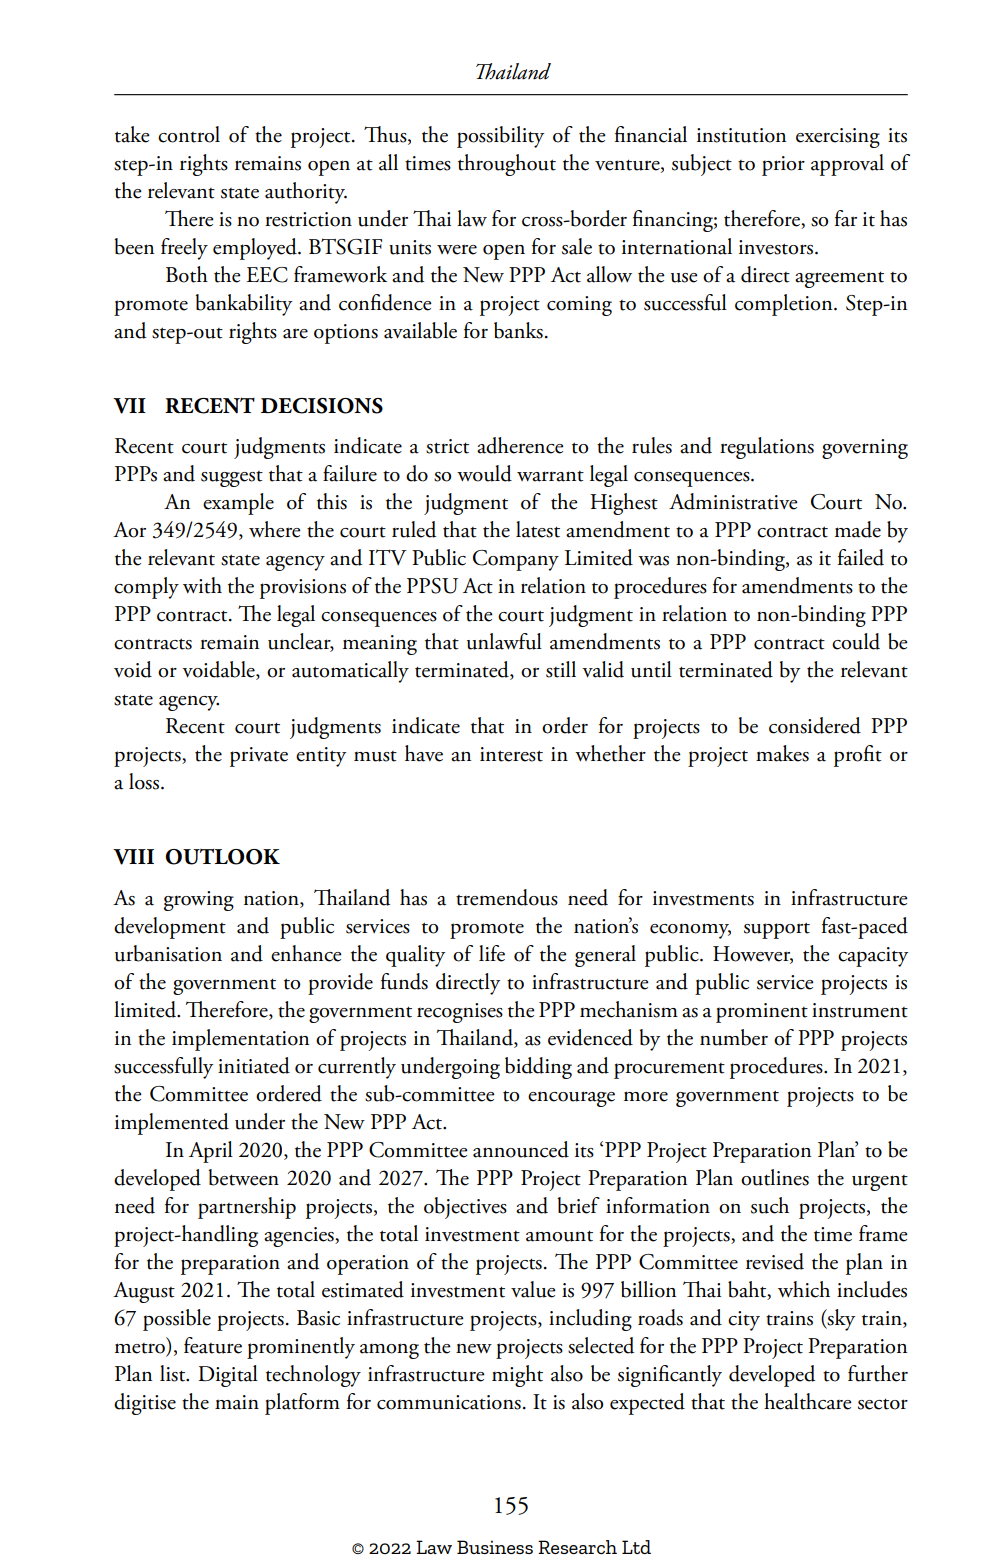  What do you see at coordinates (189, 134) in the page?
I see `control` at bounding box center [189, 134].
